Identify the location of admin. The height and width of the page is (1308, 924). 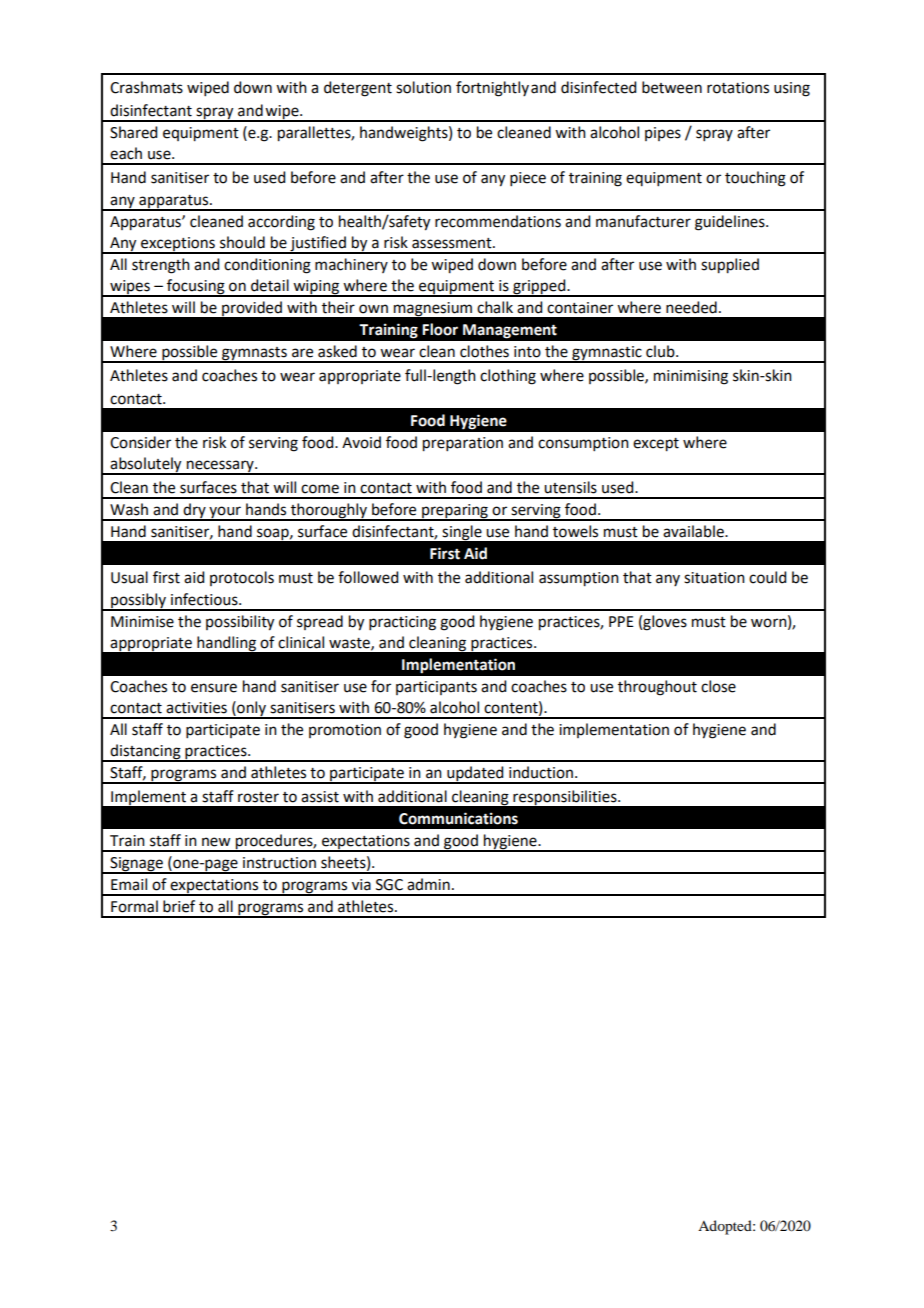
(428, 884).
